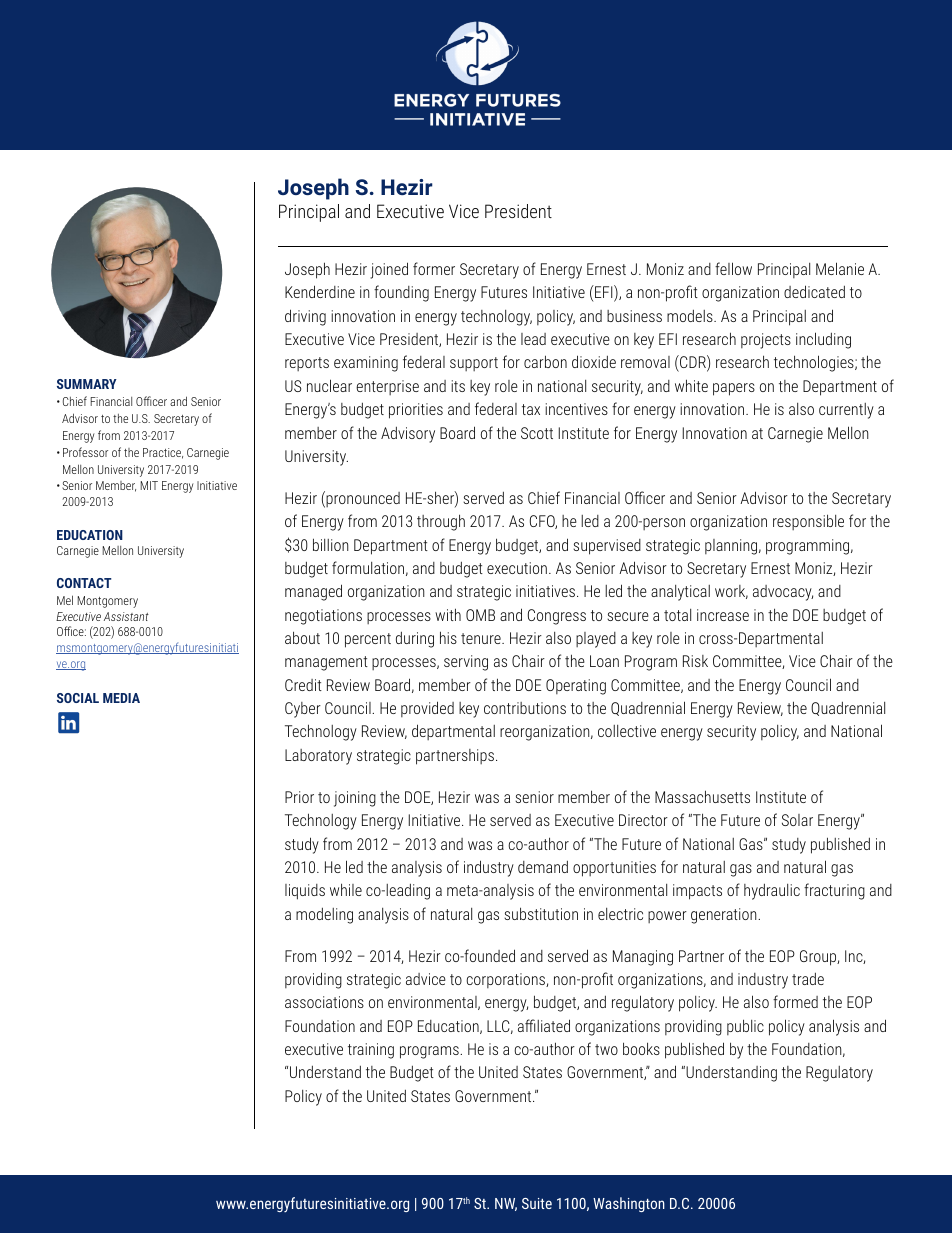  I want to click on fellow, so click(733, 268).
